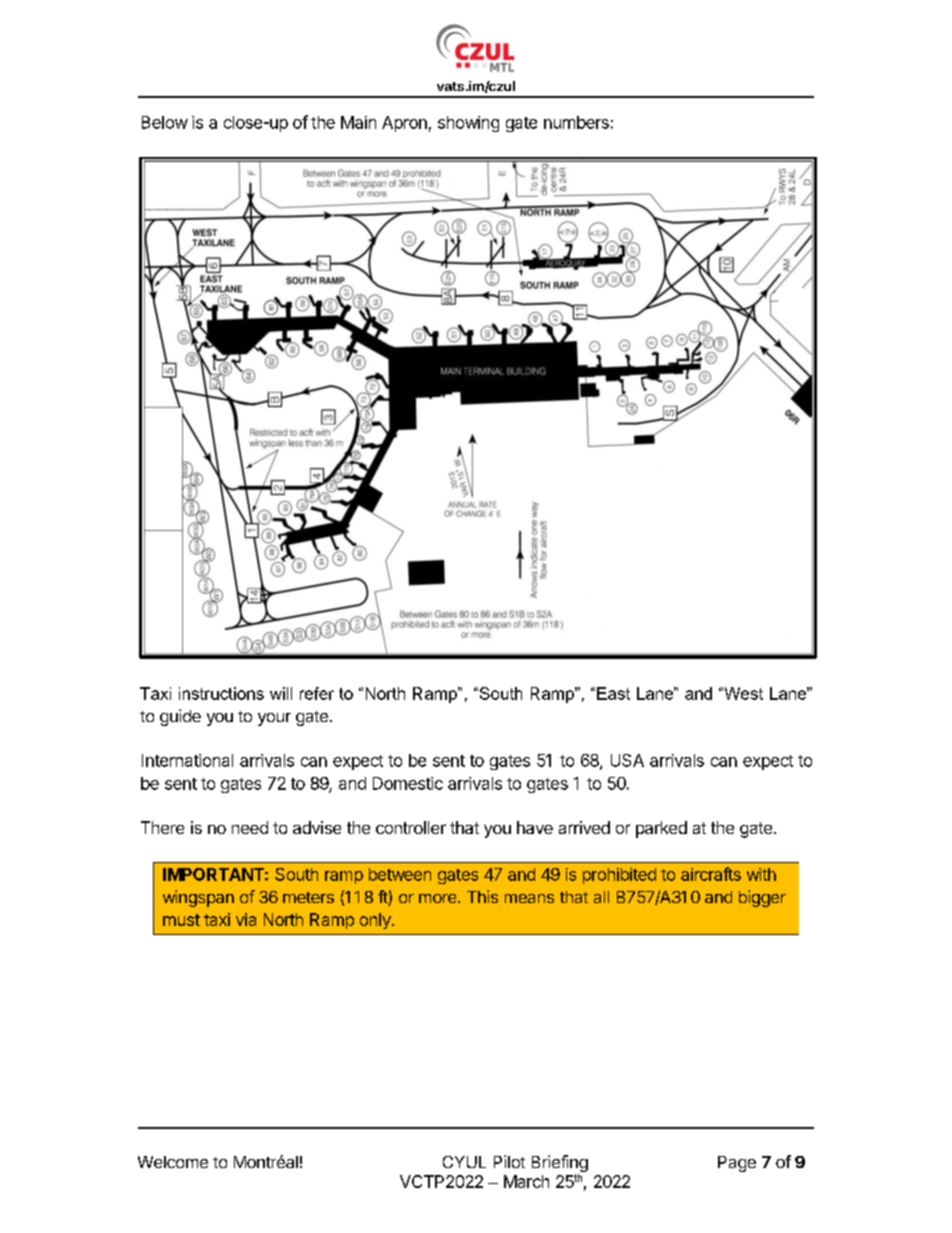 Image resolution: width=952 pixels, height=1233 pixels. I want to click on showing, so click(468, 124).
